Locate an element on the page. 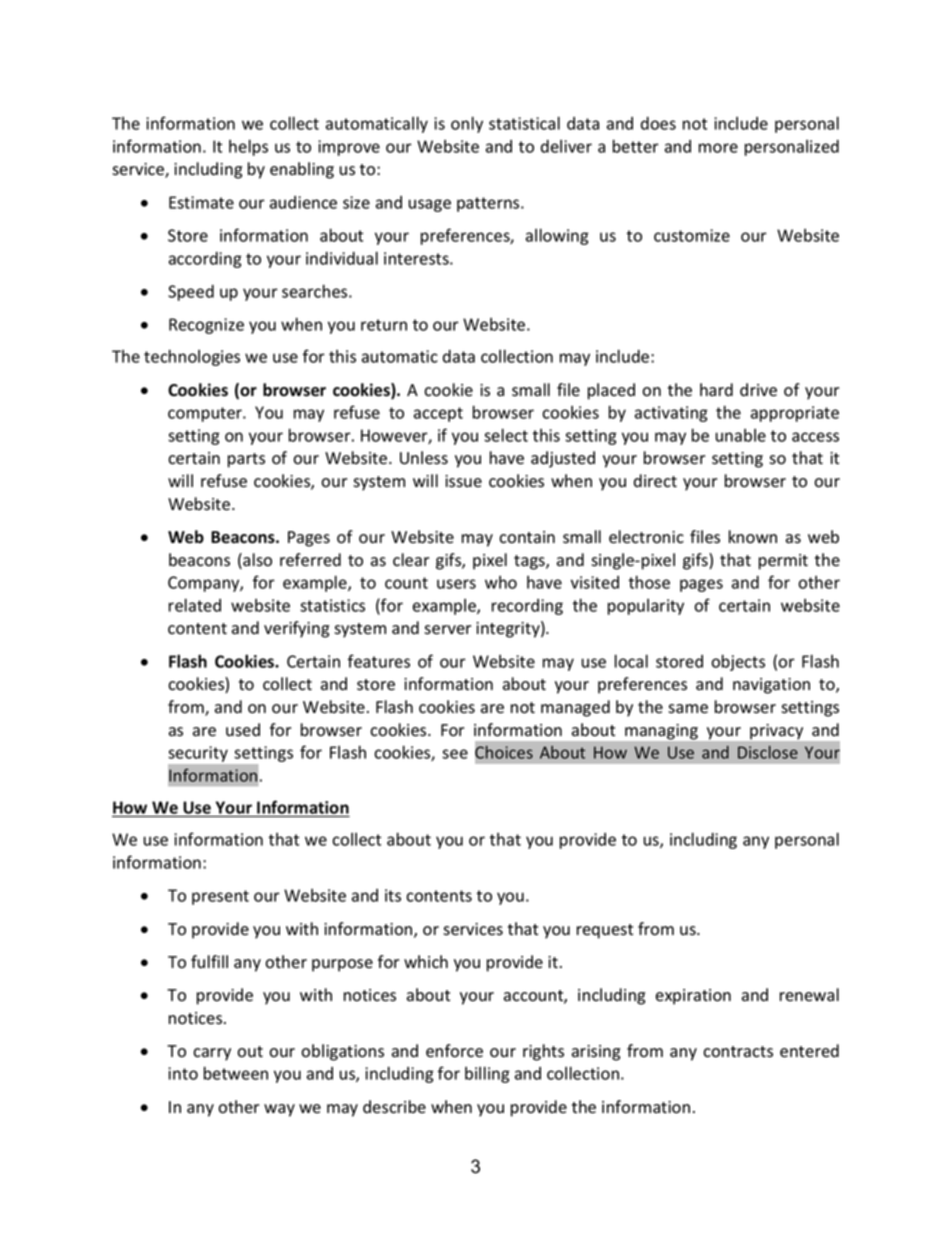 This document has width=952, height=1233. contracts is located at coordinates (738, 1052).
